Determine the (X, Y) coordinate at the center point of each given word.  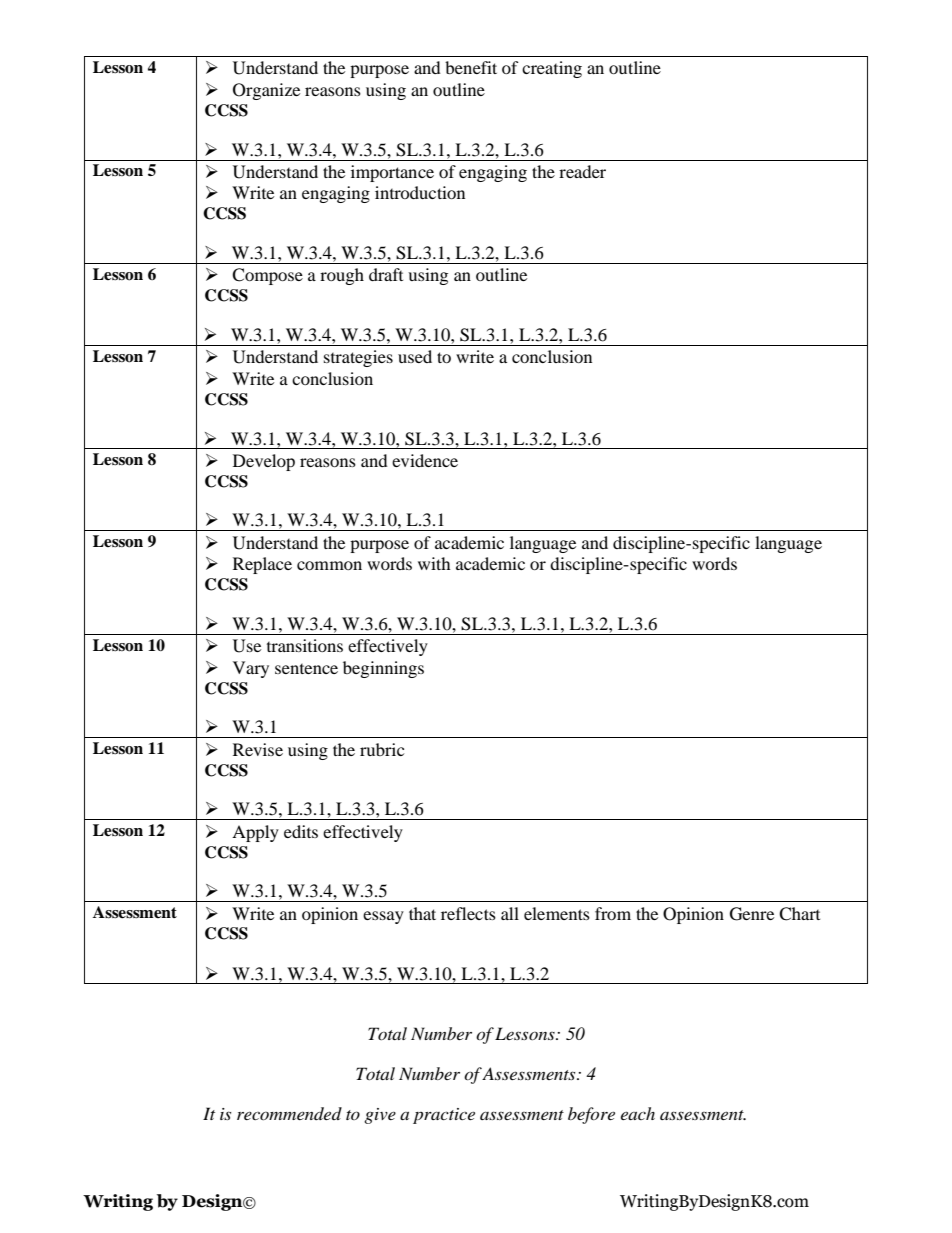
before (591, 1115)
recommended (289, 1113)
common (329, 565)
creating (552, 69)
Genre (752, 914)
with (434, 563)
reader (582, 171)
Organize (266, 91)
